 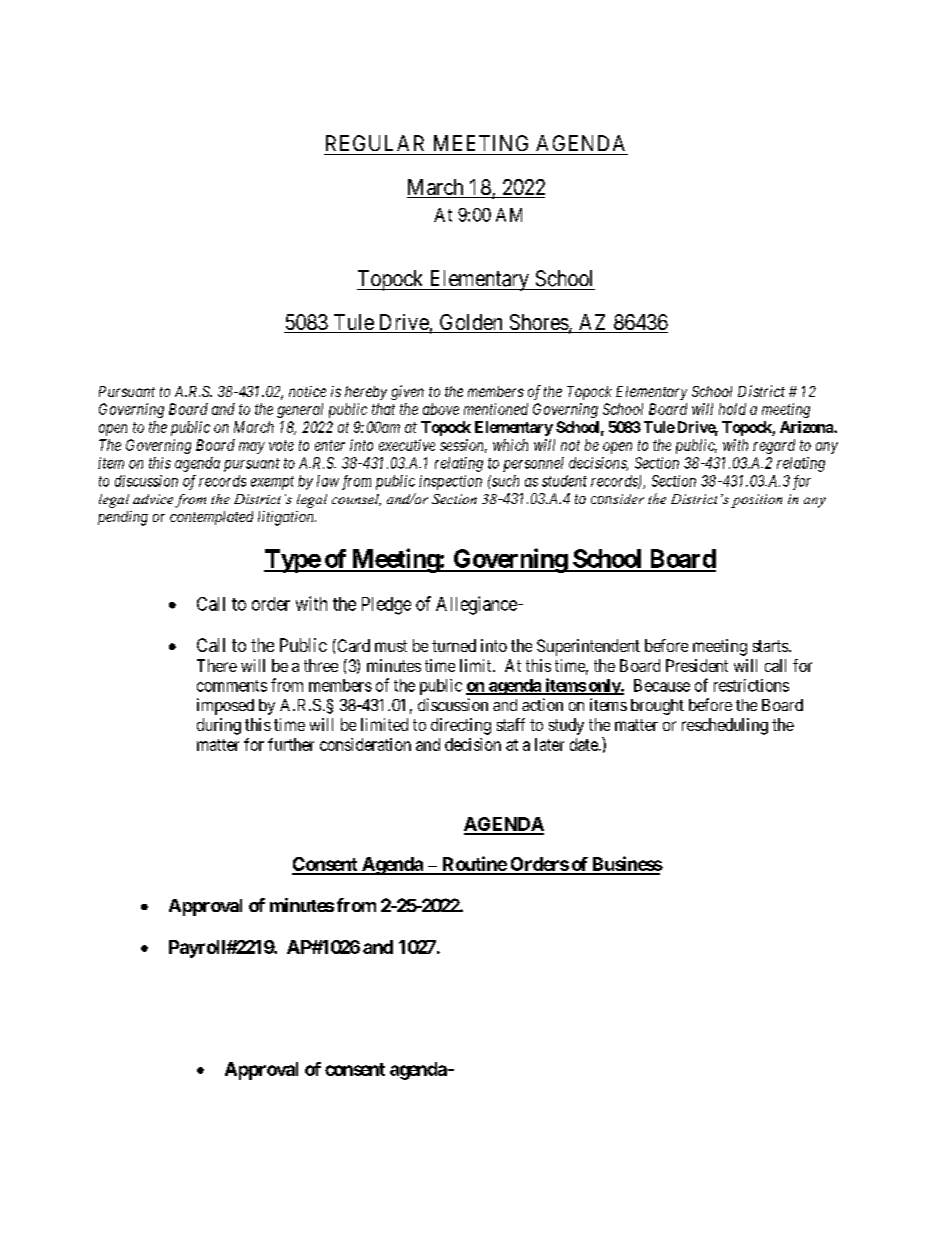 I want to click on given, so click(x=407, y=392).
